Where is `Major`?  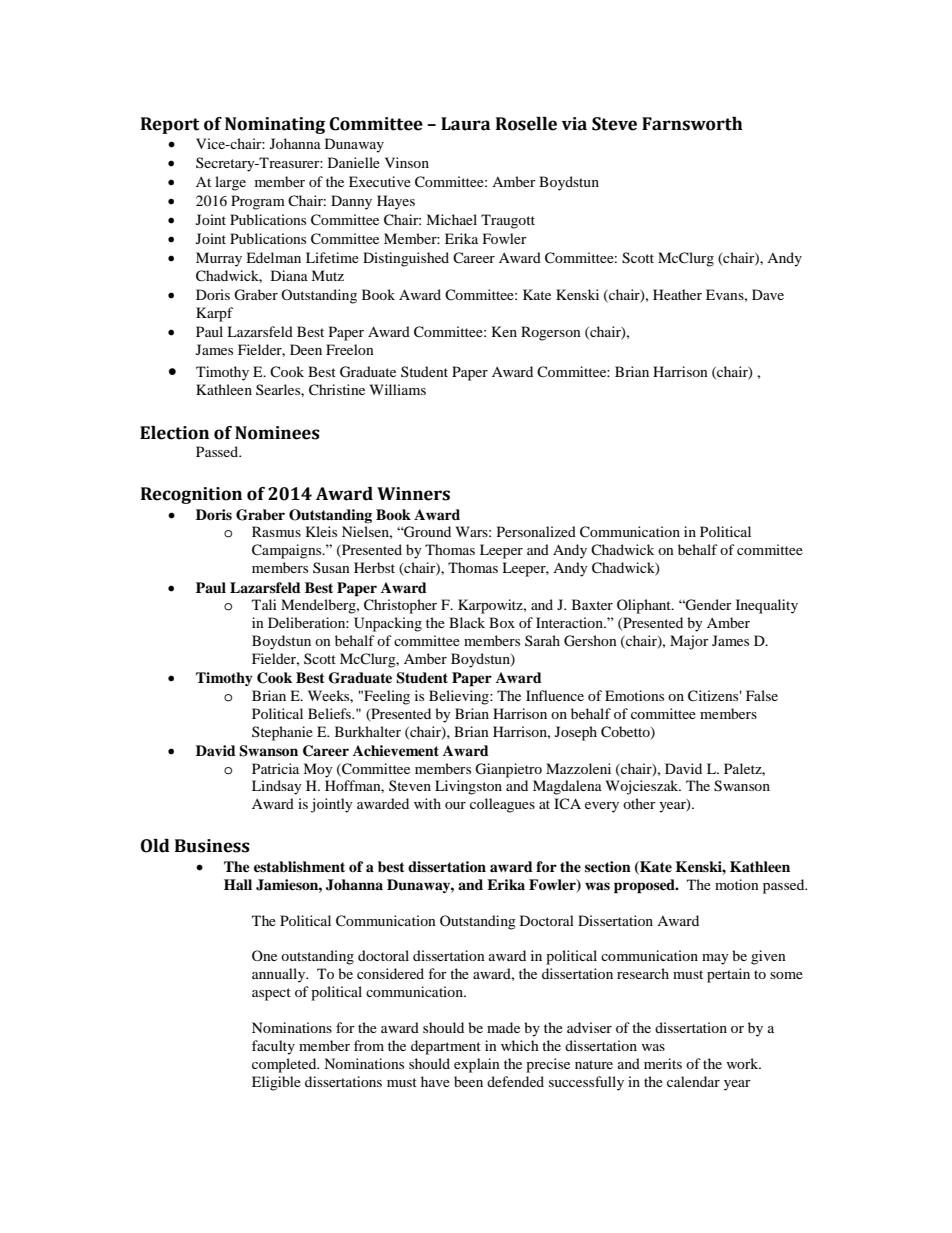
Major is located at coordinates (689, 642).
